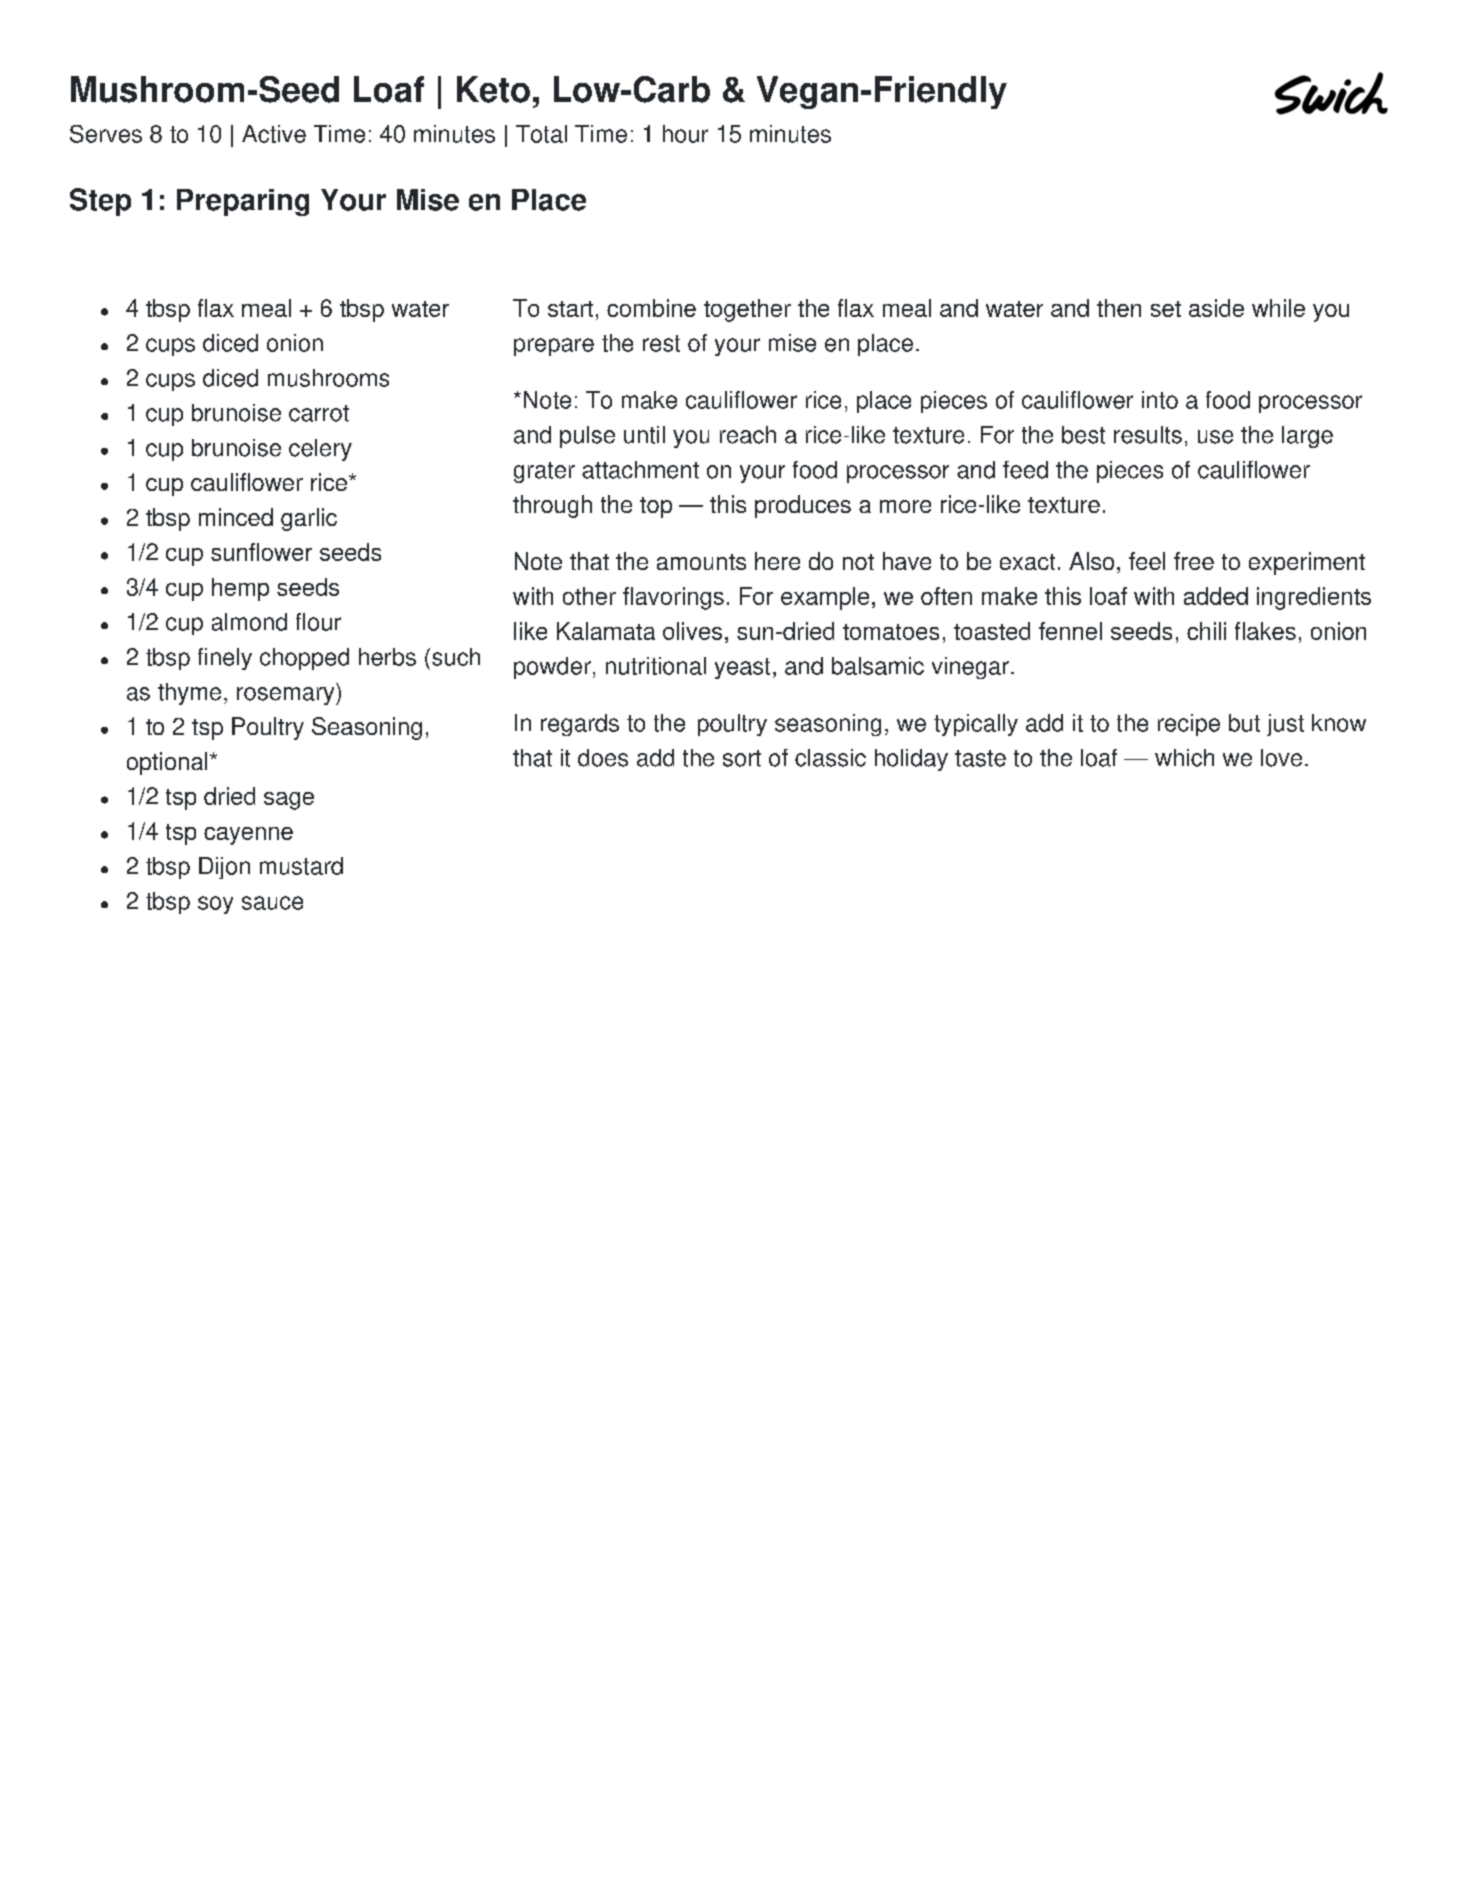 The image size is (1461, 1891). Describe the element at coordinates (742, 758) in the image. I see `sort` at that location.
